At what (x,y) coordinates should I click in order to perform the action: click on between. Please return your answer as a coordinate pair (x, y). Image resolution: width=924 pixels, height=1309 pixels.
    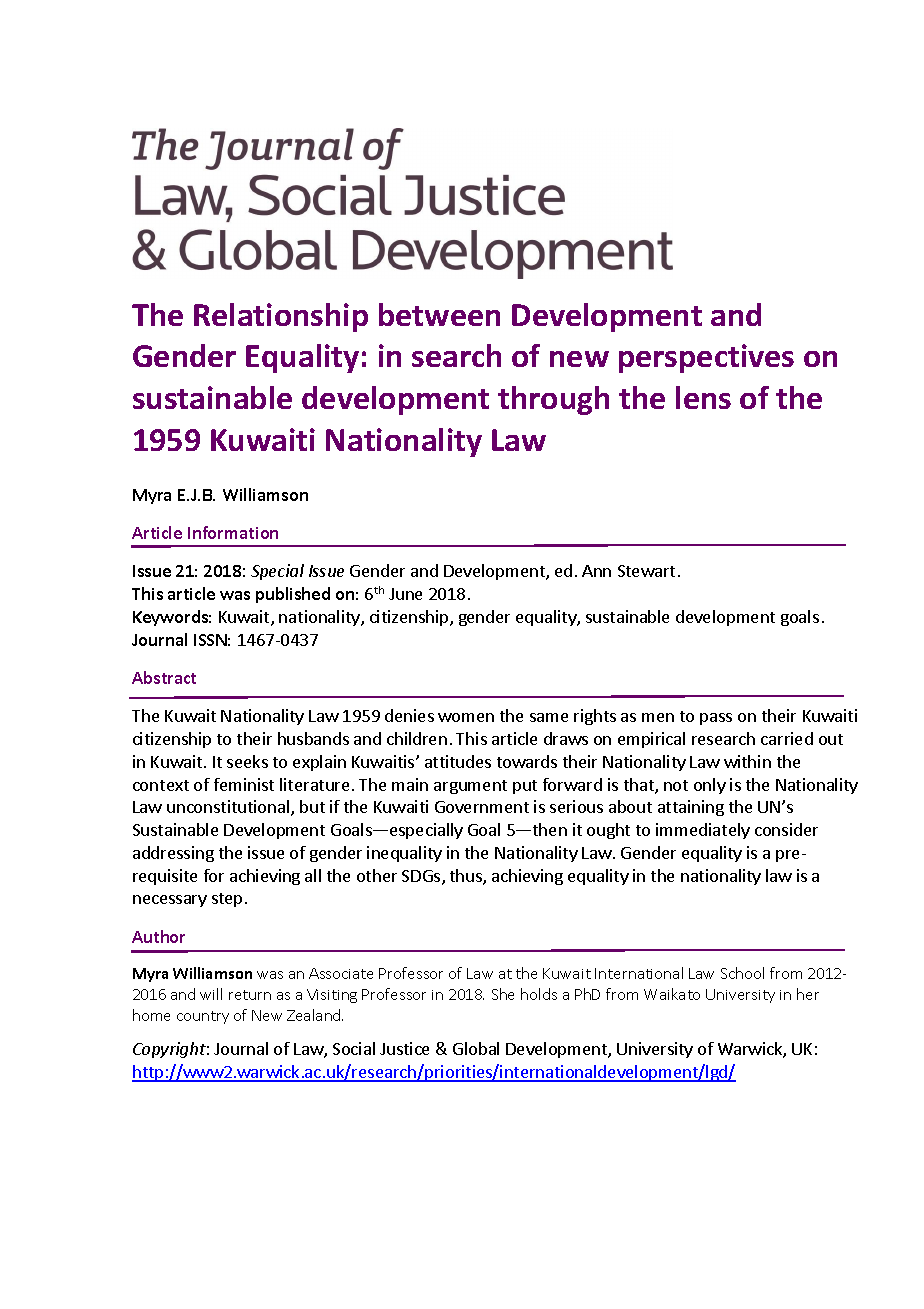
    Looking at the image, I should click on (439, 314).
